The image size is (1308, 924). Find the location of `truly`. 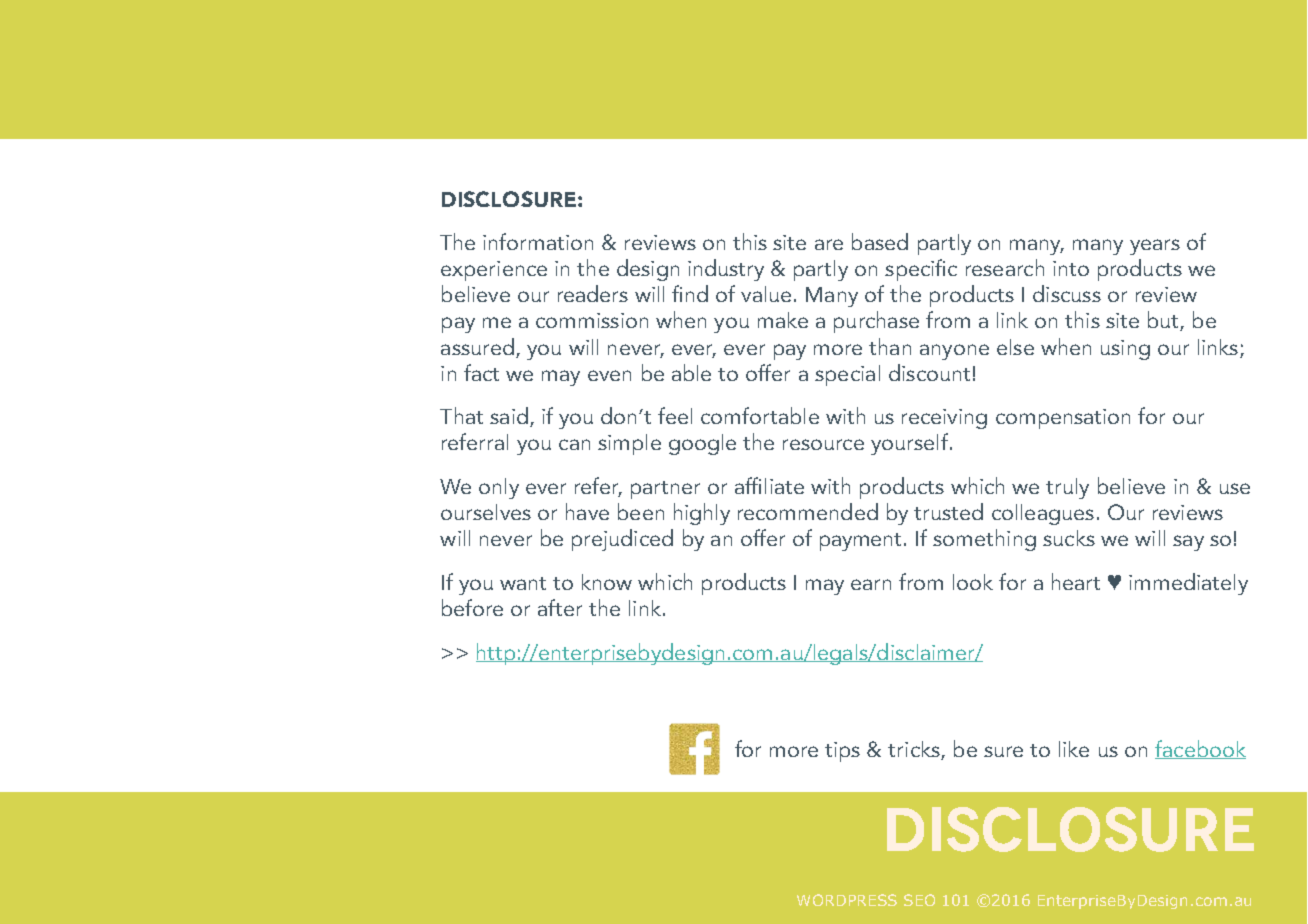

truly is located at coordinates (1067, 488).
